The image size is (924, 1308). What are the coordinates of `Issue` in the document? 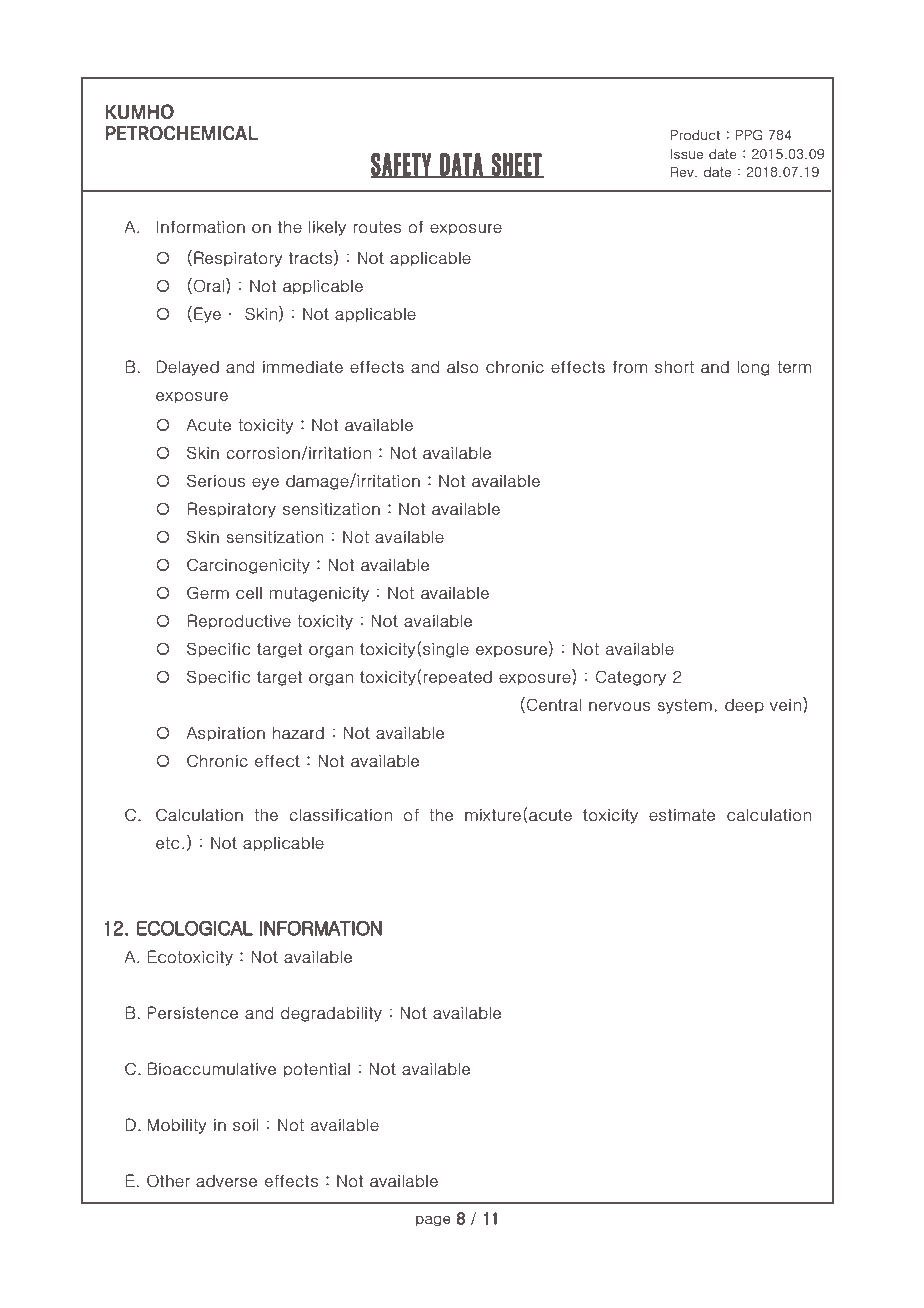 It's located at (687, 154).
